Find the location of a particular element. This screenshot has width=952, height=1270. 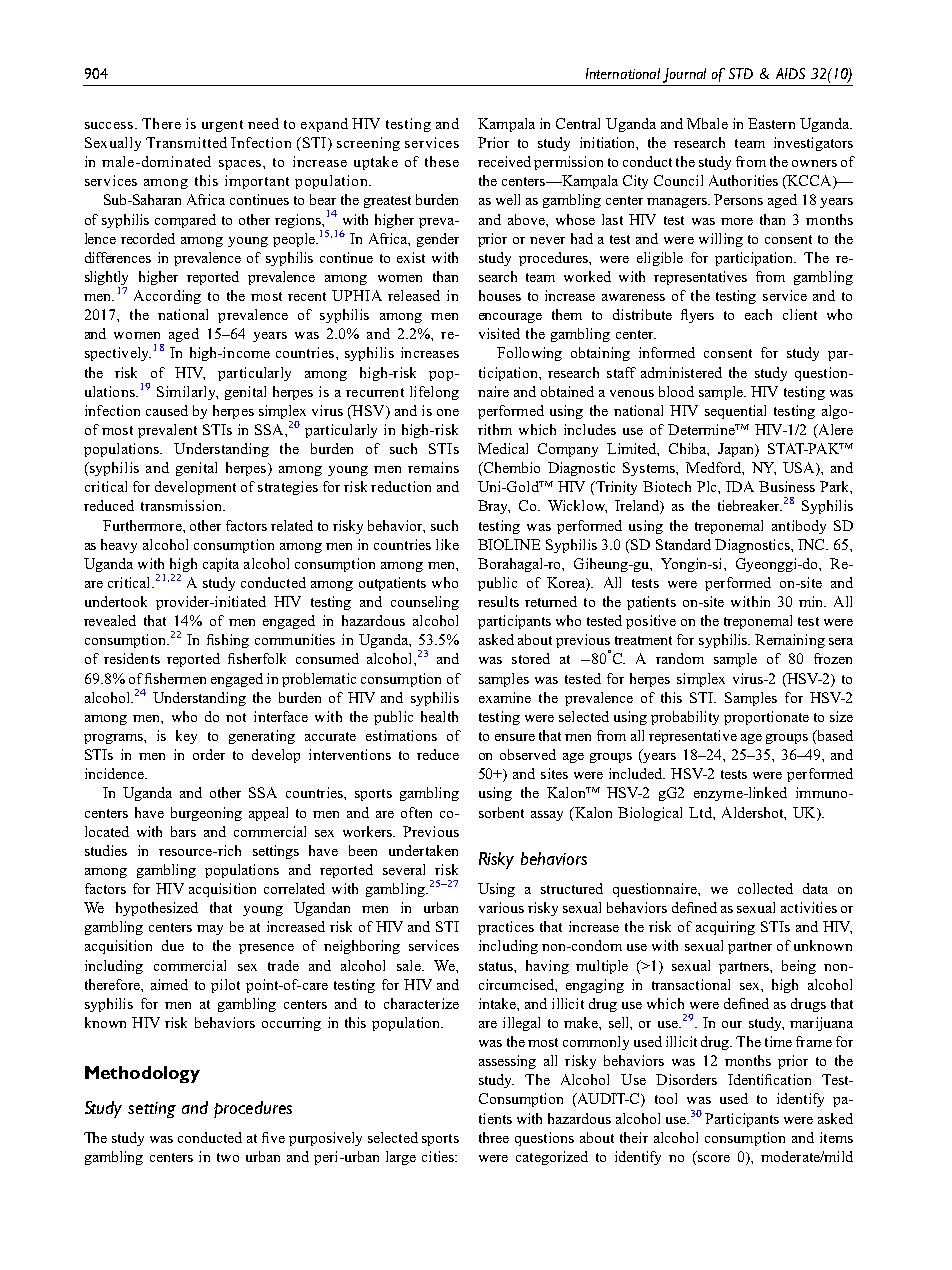

three is located at coordinates (494, 1137).
